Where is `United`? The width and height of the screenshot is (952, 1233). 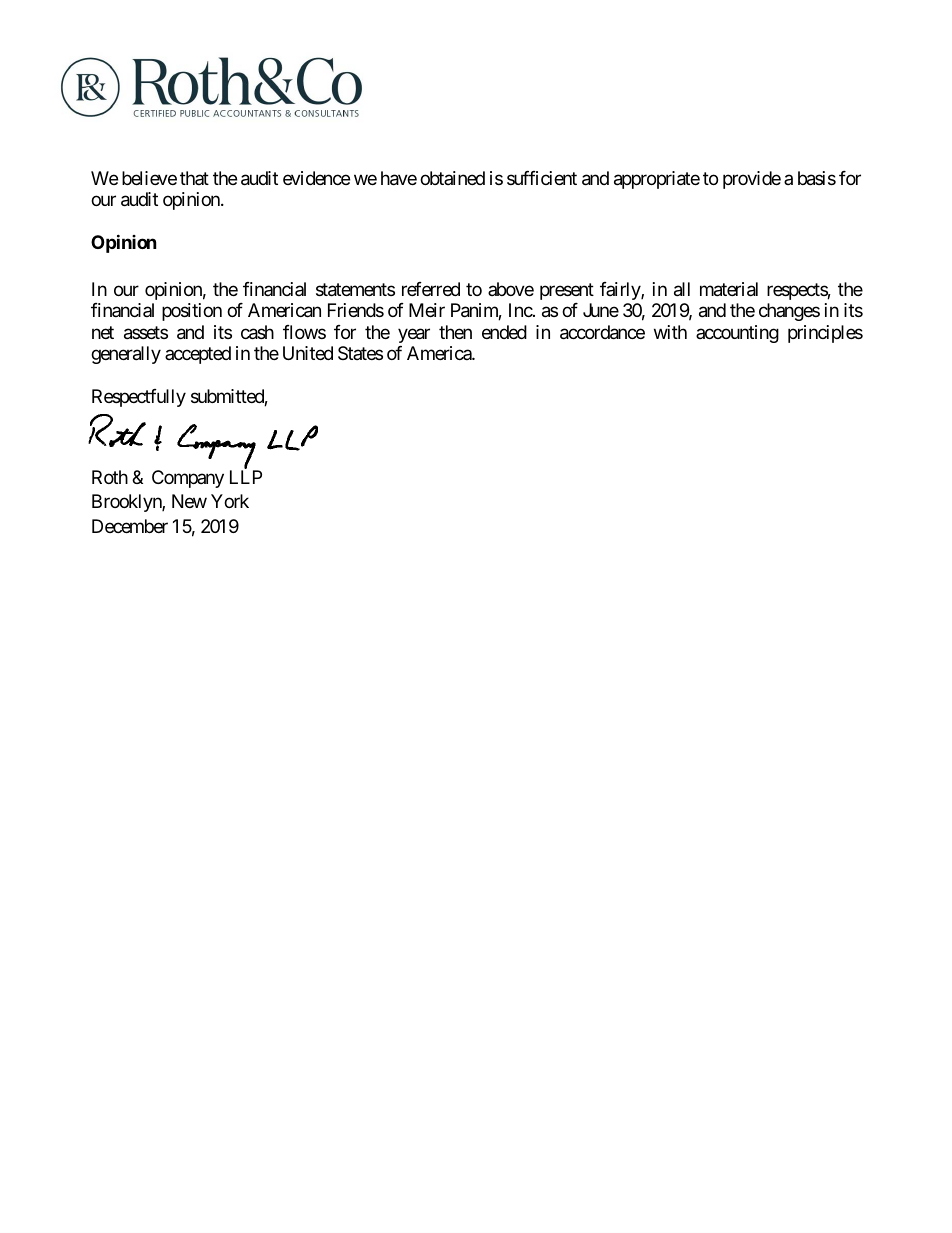
United is located at coordinates (308, 353).
